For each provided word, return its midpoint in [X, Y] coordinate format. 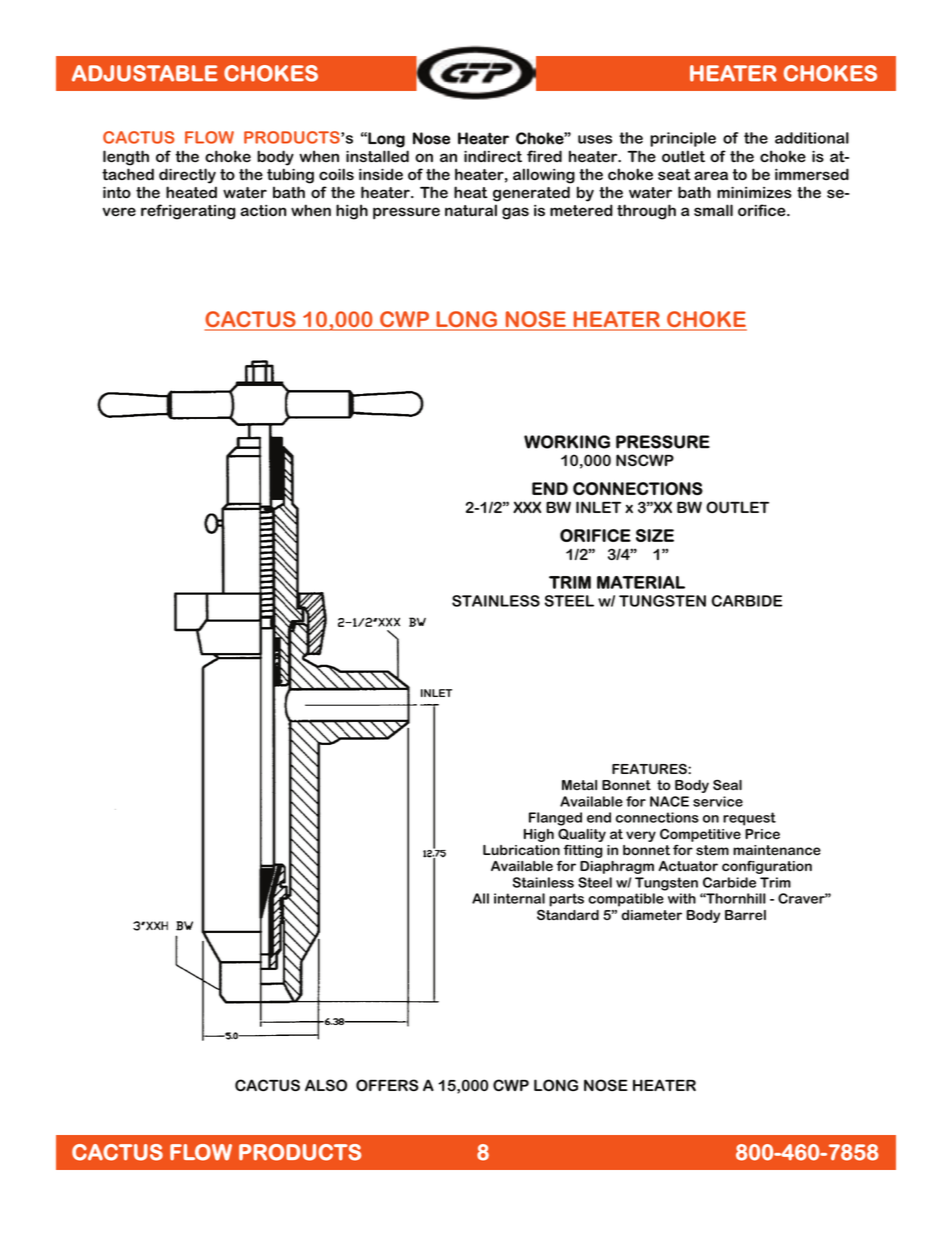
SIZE [655, 535]
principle [683, 139]
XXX [527, 507]
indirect [493, 156]
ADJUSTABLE [145, 73]
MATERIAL [641, 582]
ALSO [326, 1085]
